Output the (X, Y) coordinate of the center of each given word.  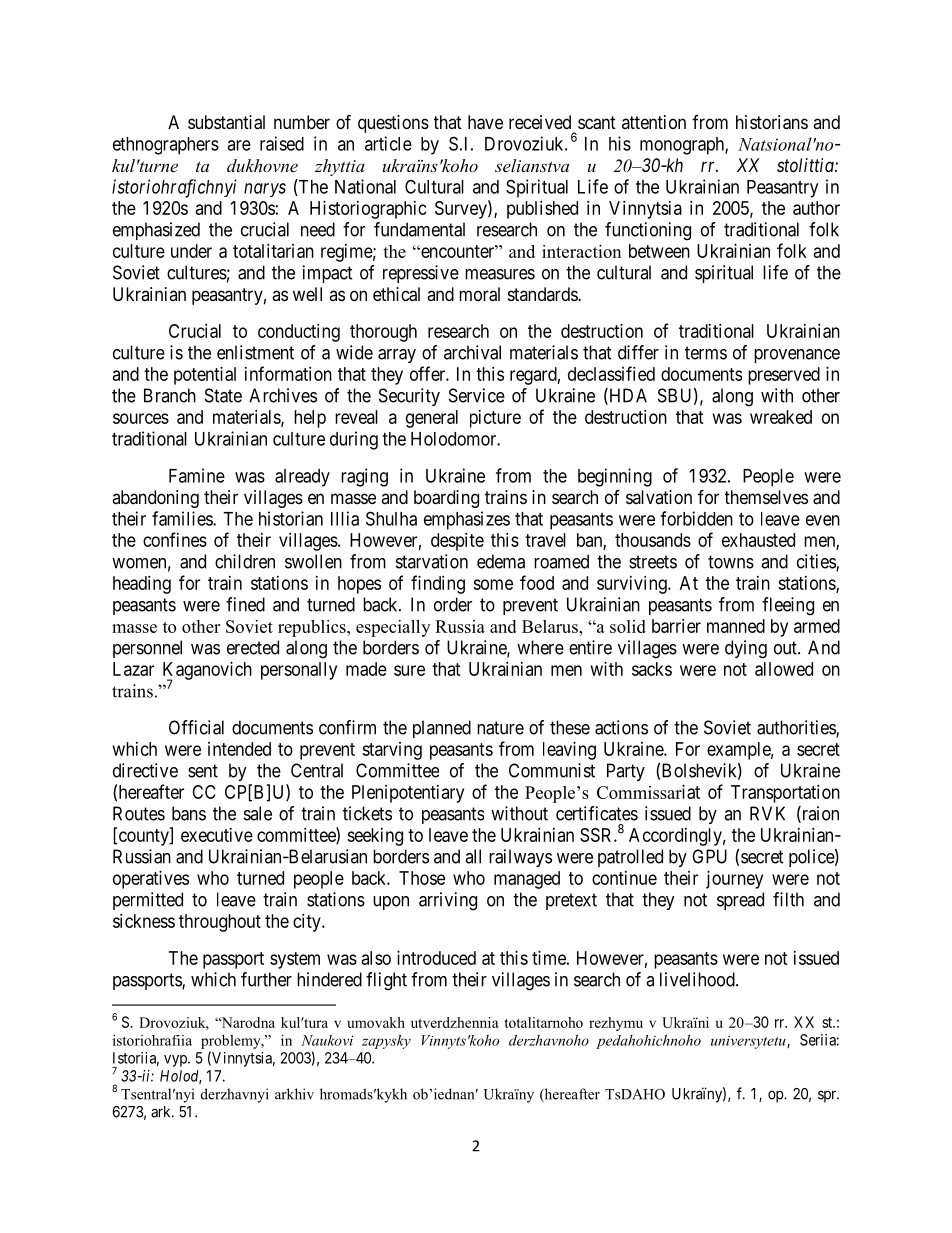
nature (500, 728)
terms (706, 353)
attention (654, 122)
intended (239, 749)
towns (731, 562)
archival (472, 352)
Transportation (785, 794)
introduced (436, 958)
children (245, 561)
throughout (220, 923)
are (239, 145)
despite (457, 542)
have (485, 122)
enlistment (255, 352)
